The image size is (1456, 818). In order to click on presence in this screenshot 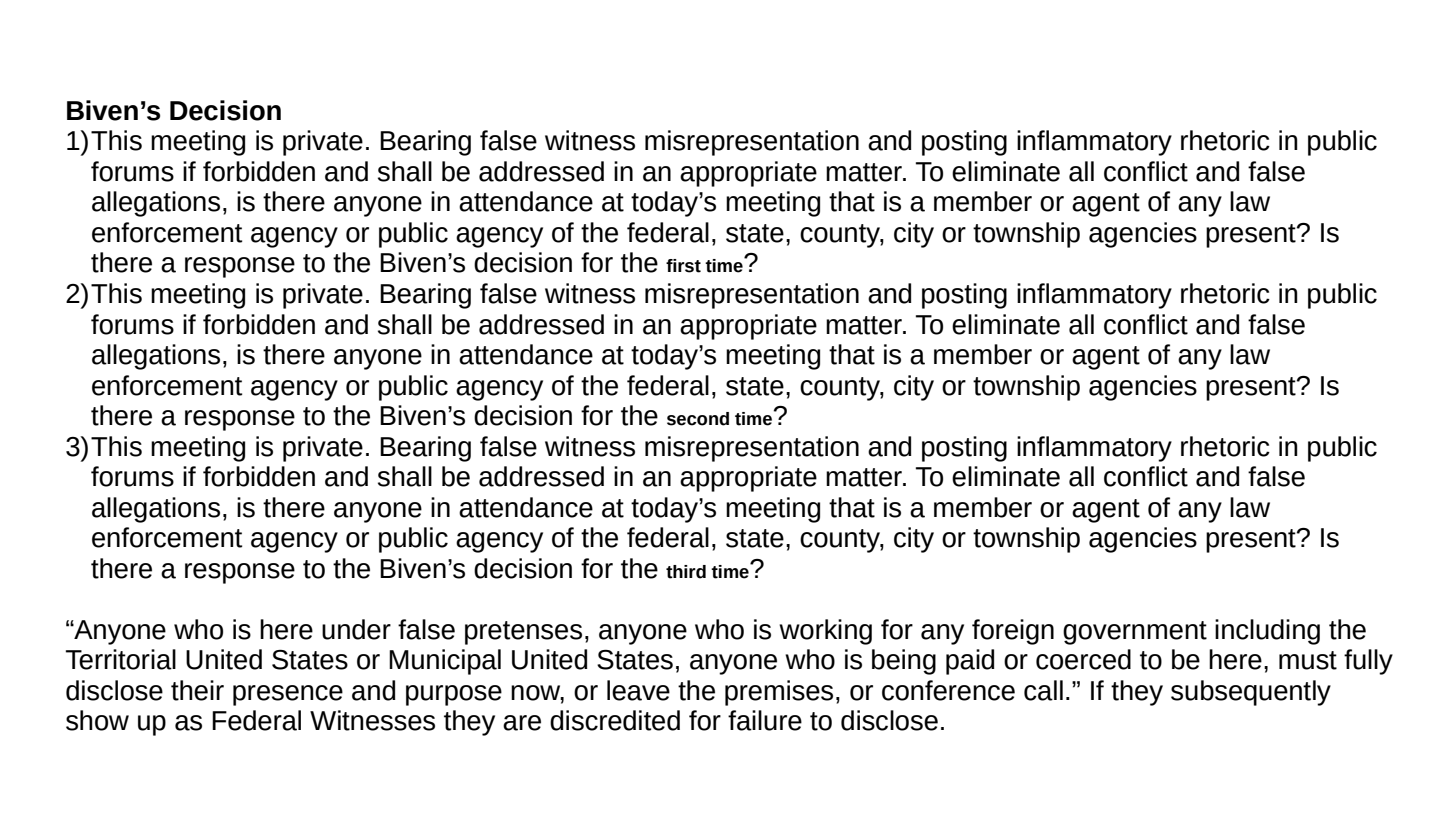, I will do `click(288, 695)`.
